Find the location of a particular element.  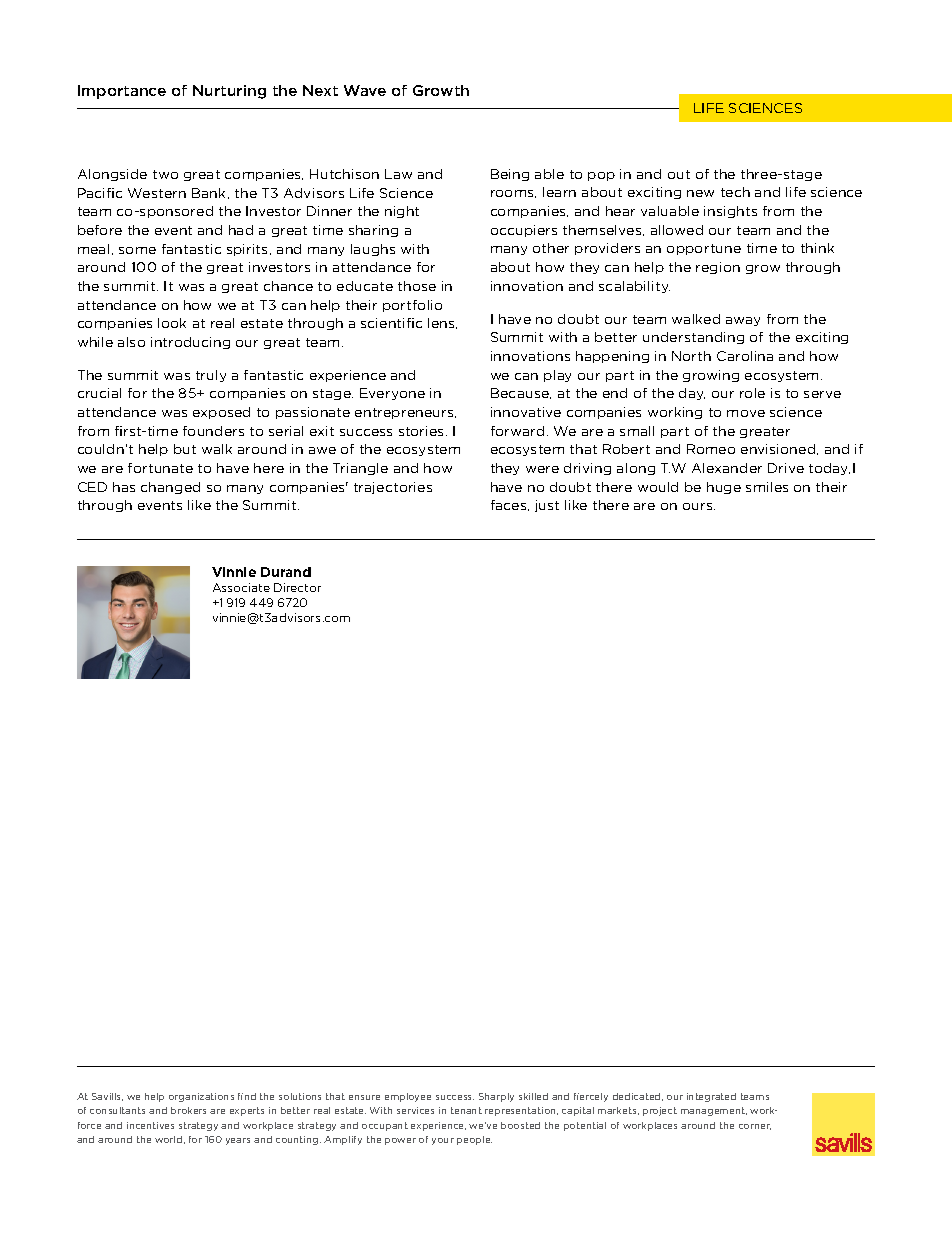

Nurturing is located at coordinates (229, 92).
